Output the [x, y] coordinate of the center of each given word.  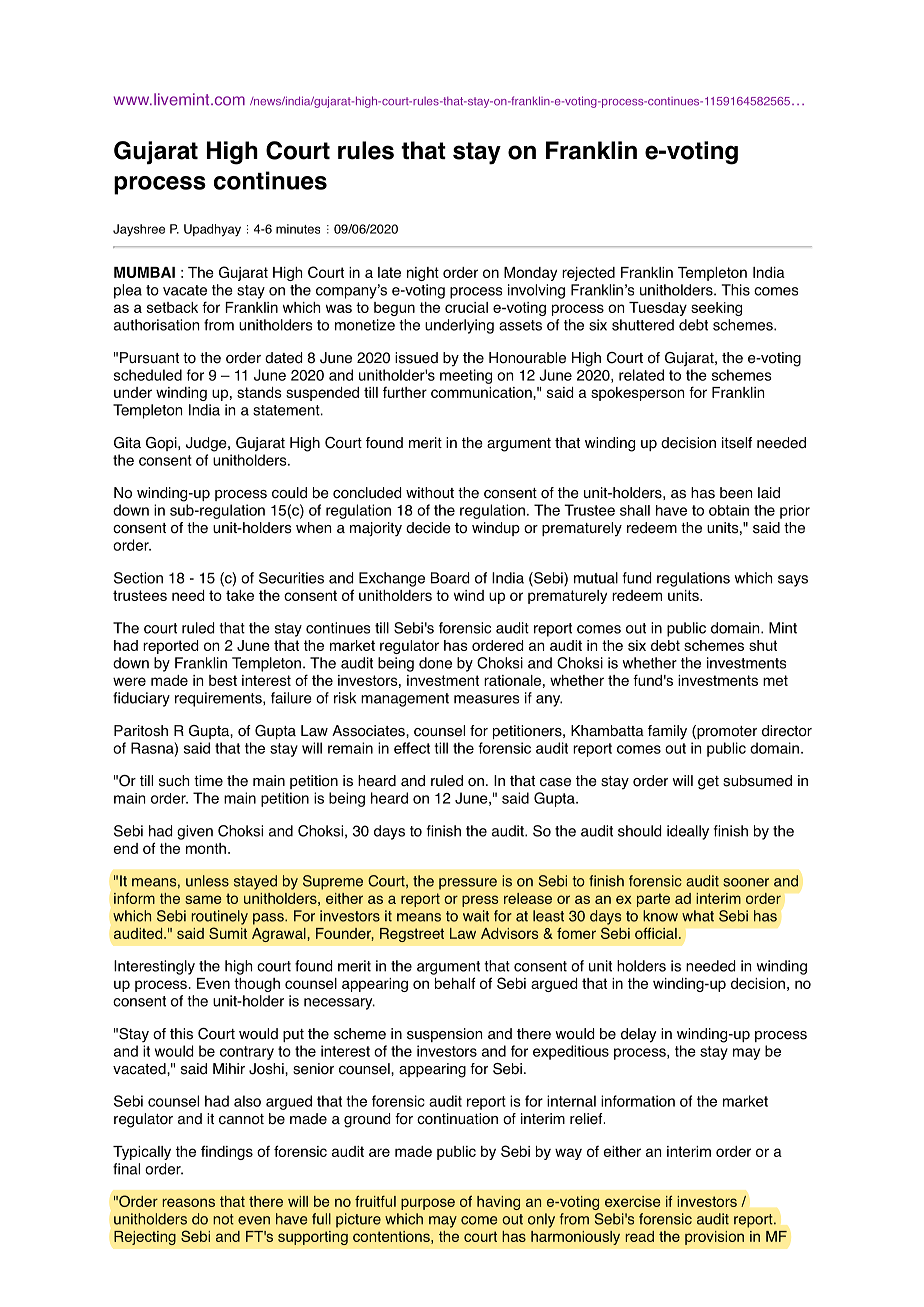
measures [486, 699]
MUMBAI [144, 272]
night [423, 274]
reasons [188, 1202]
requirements [219, 699]
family [667, 732]
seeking [716, 309]
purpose [428, 1204]
